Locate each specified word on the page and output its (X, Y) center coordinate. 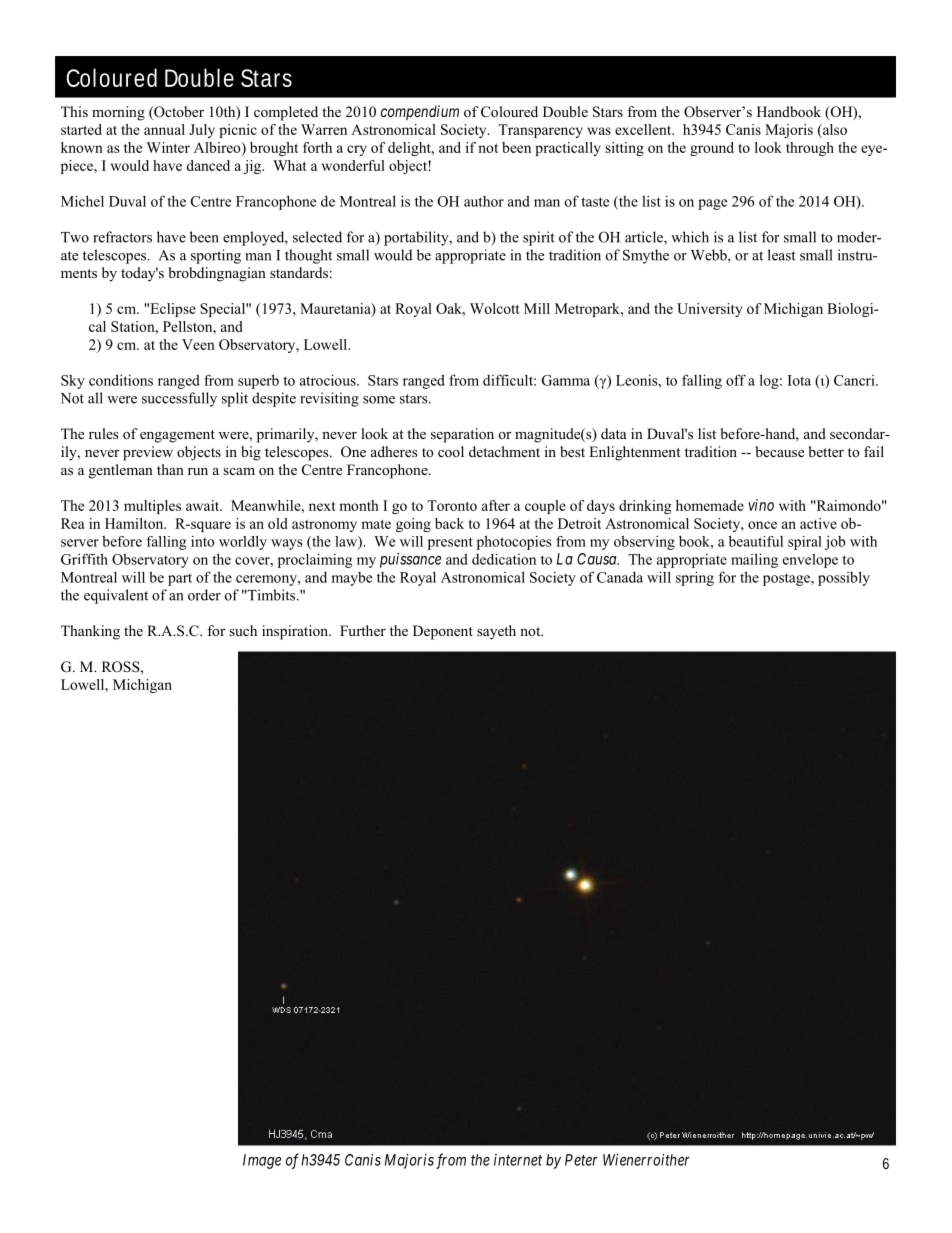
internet (518, 1160)
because (780, 451)
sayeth (496, 632)
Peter (581, 1160)
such (243, 630)
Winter (168, 147)
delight (410, 149)
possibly (844, 578)
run (198, 471)
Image (262, 1161)
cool (451, 451)
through (810, 149)
